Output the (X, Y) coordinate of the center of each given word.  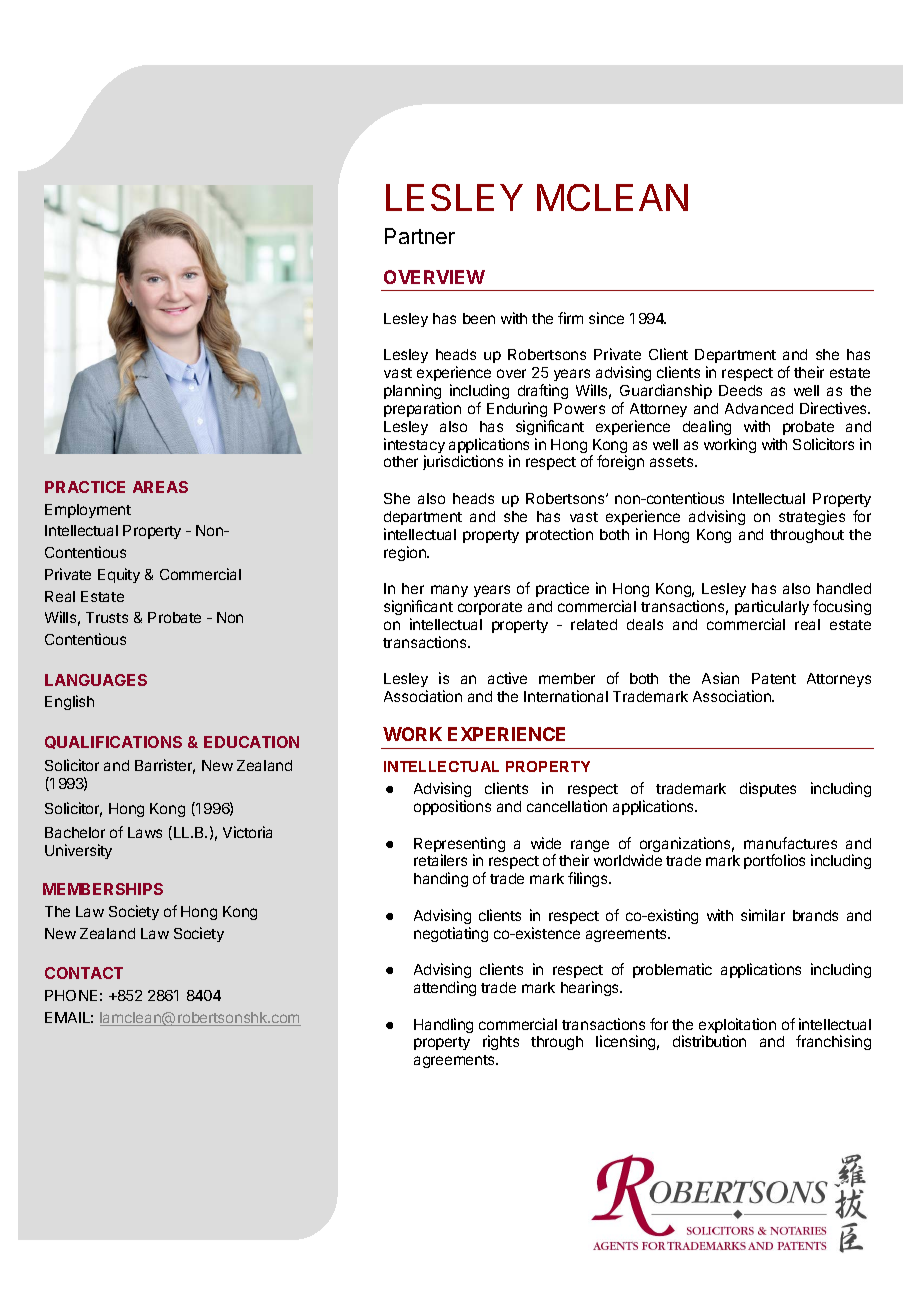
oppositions (452, 807)
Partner (420, 236)
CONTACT (84, 973)
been (479, 318)
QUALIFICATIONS (113, 742)
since (606, 318)
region (406, 553)
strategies (812, 517)
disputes (768, 789)
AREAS (160, 487)
